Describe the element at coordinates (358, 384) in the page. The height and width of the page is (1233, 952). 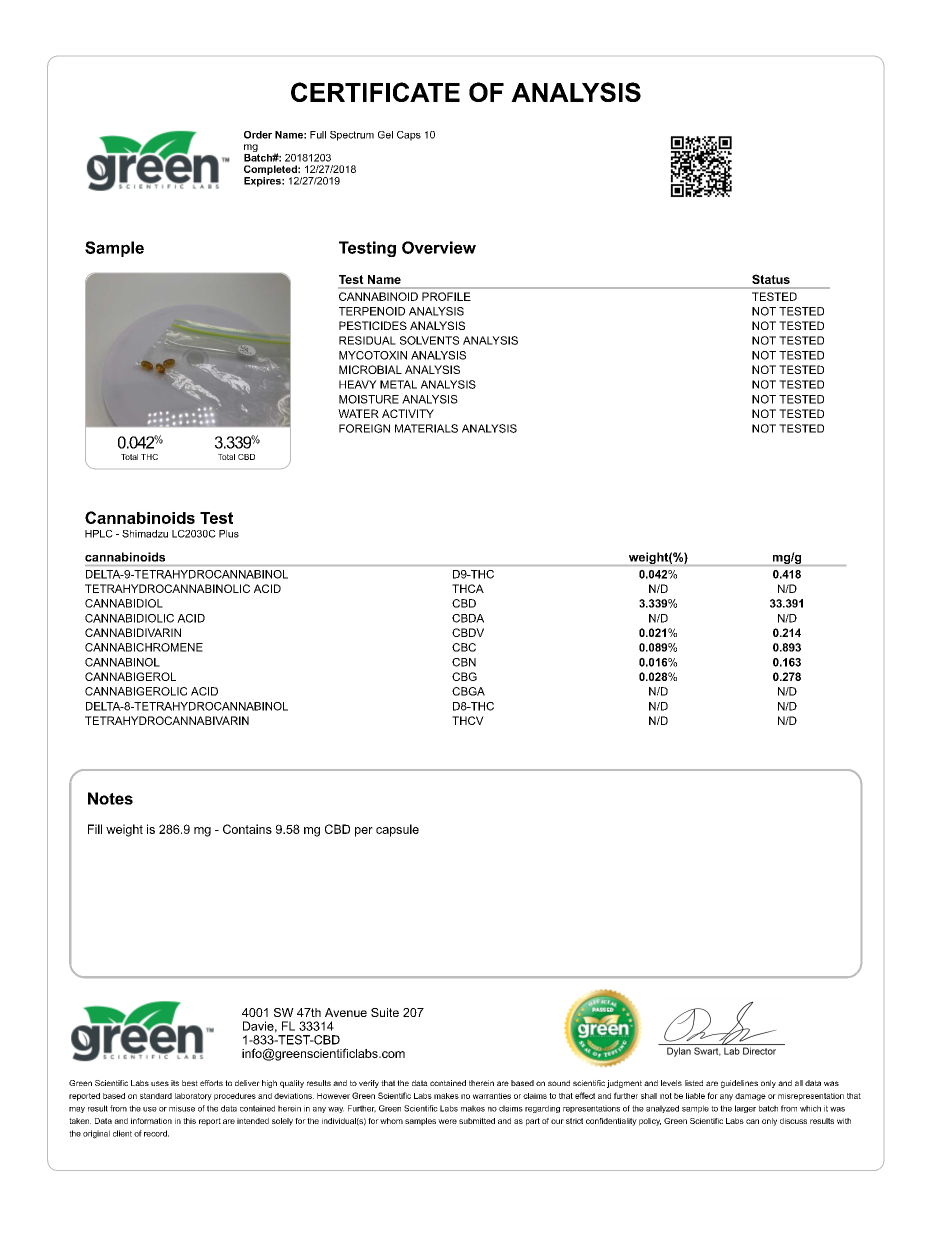
I see `HEAVY` at that location.
